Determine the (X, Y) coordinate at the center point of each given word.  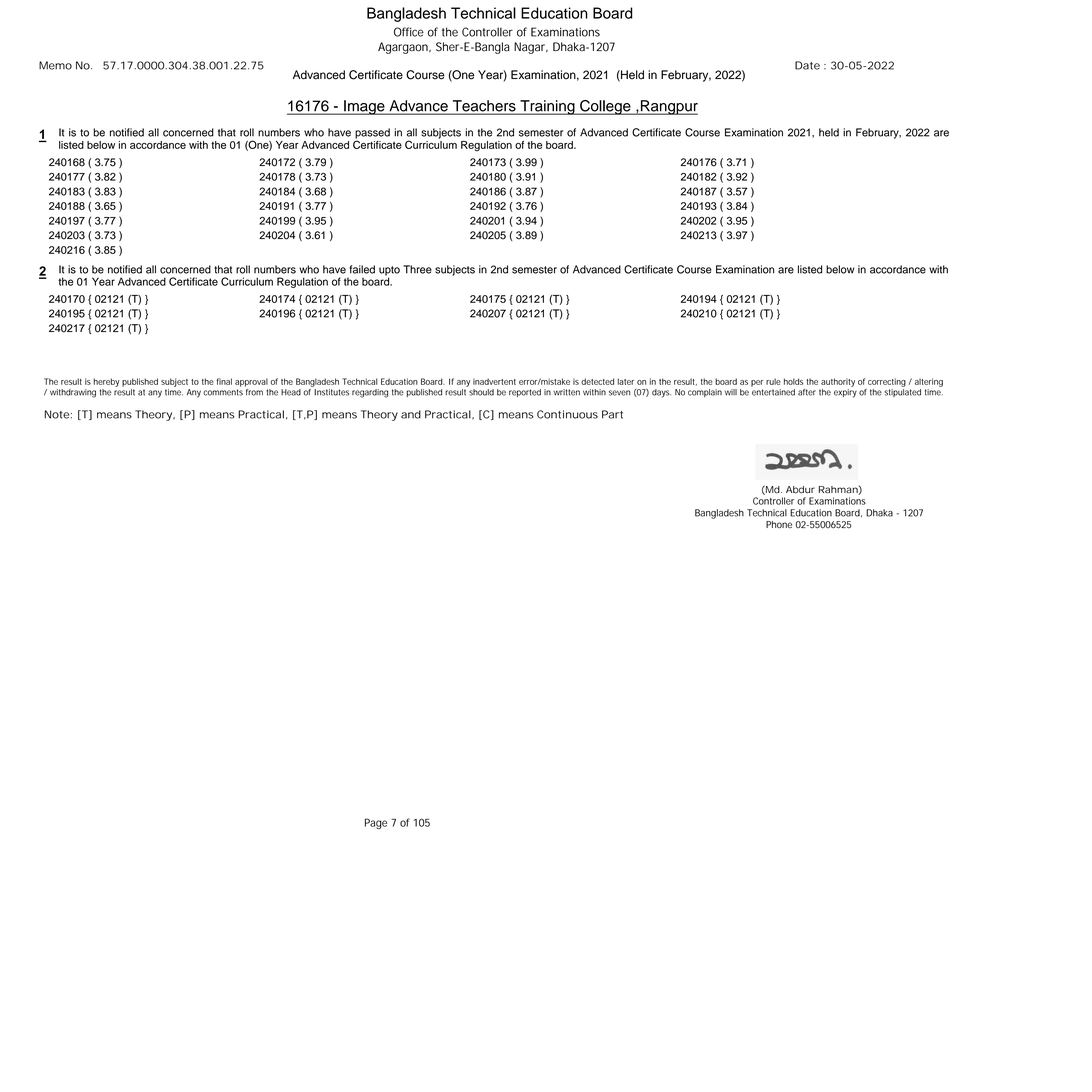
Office (409, 32)
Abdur (800, 490)
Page (376, 823)
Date (807, 65)
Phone (779, 525)
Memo (55, 65)
